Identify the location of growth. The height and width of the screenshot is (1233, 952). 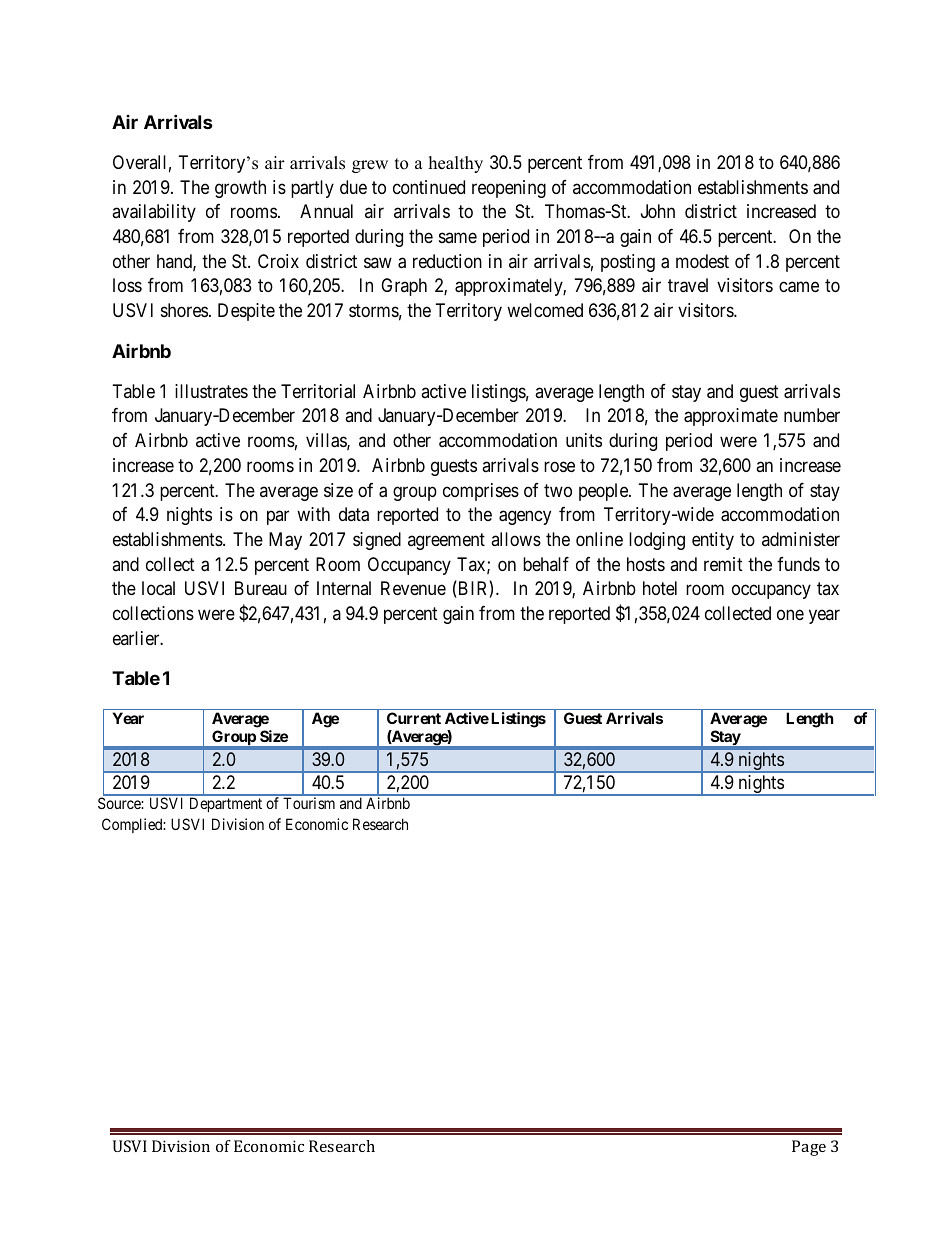
(240, 189).
